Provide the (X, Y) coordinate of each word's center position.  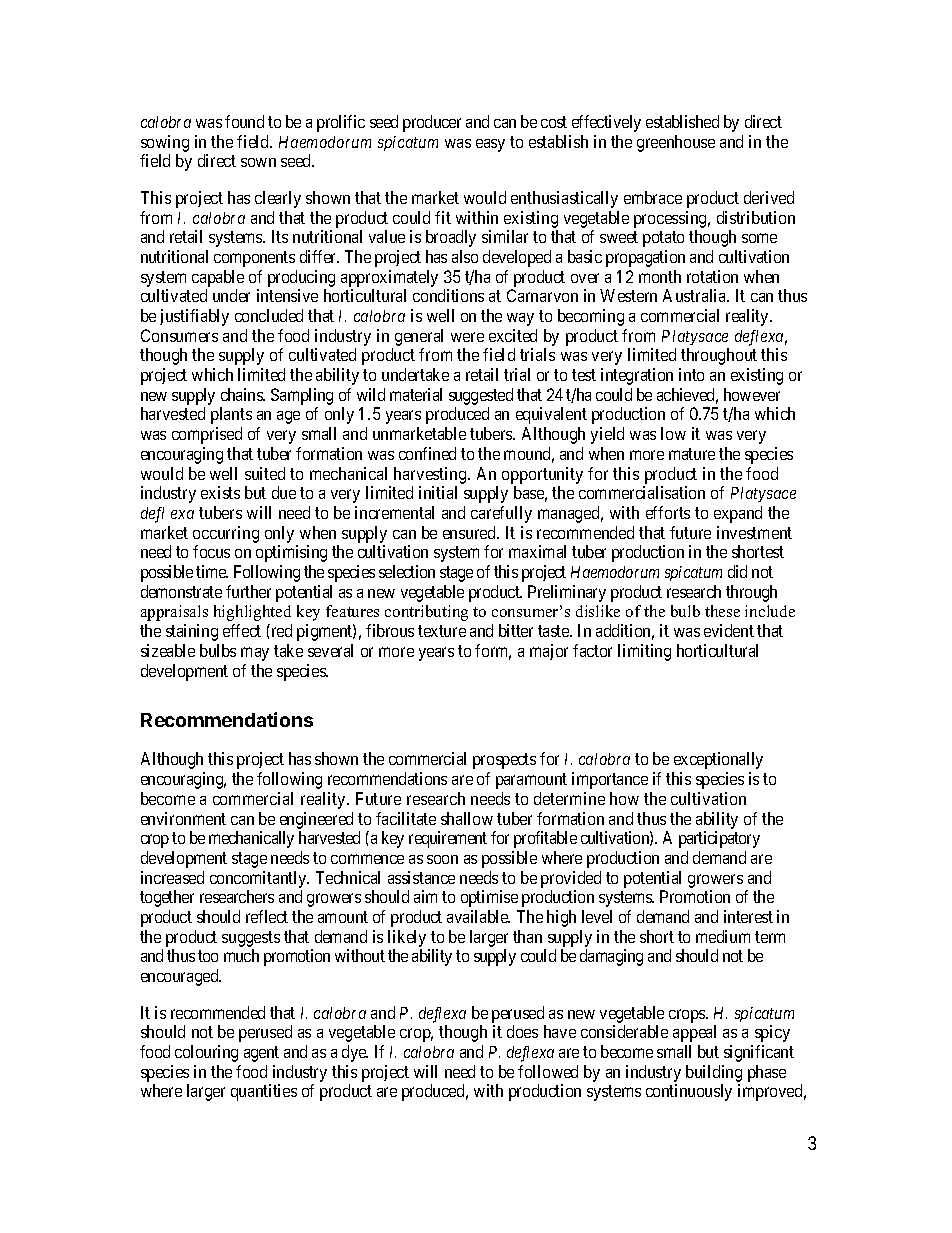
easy (490, 145)
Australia (696, 295)
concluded (269, 315)
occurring (226, 534)
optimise (489, 898)
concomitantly (259, 879)
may (255, 654)
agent (261, 1054)
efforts (668, 512)
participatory (719, 839)
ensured (471, 532)
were (467, 337)
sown (258, 162)
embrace (653, 197)
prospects (504, 761)
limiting (644, 652)
